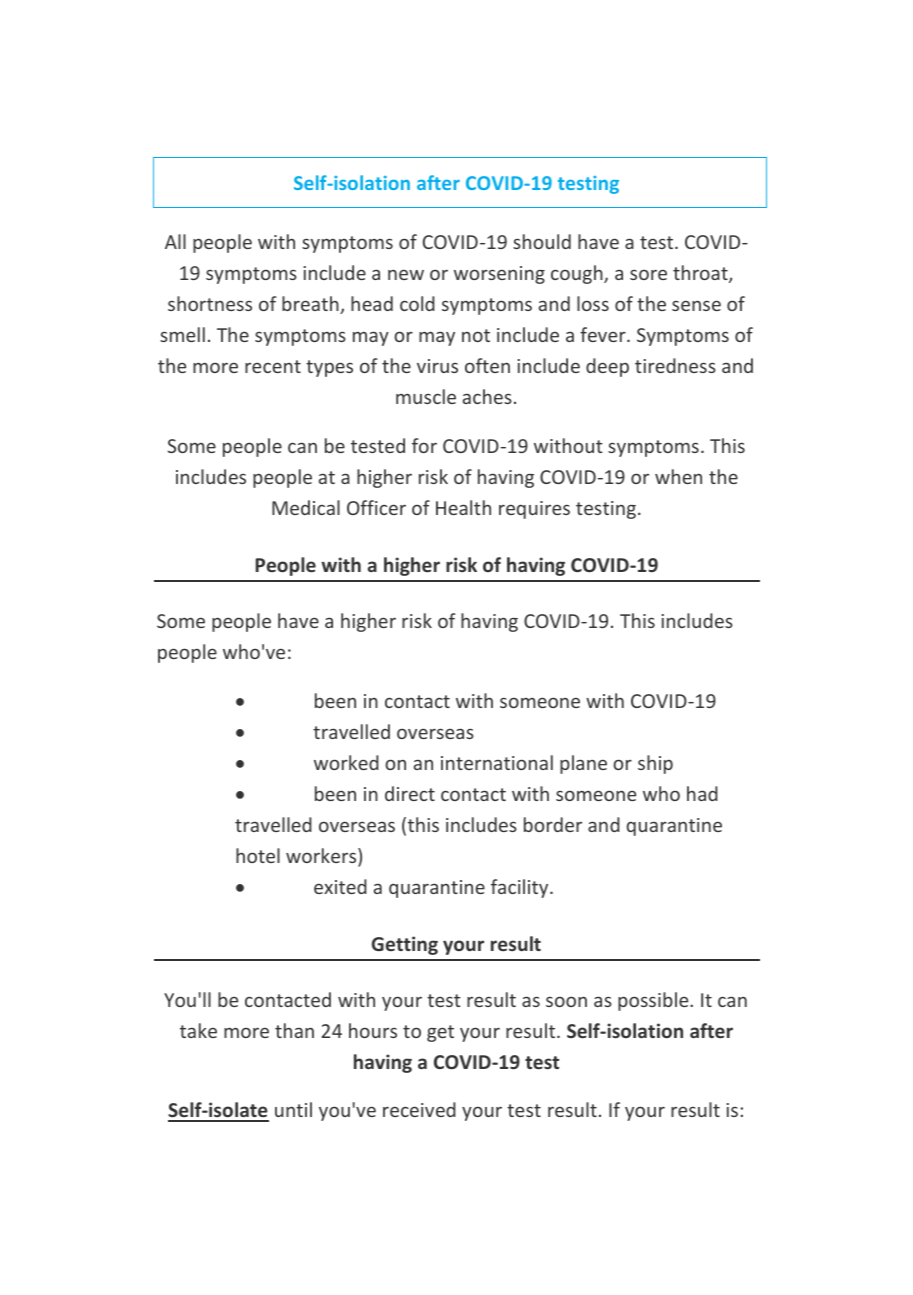  Describe the element at coordinates (648, 274) in the screenshot. I see `sore` at that location.
